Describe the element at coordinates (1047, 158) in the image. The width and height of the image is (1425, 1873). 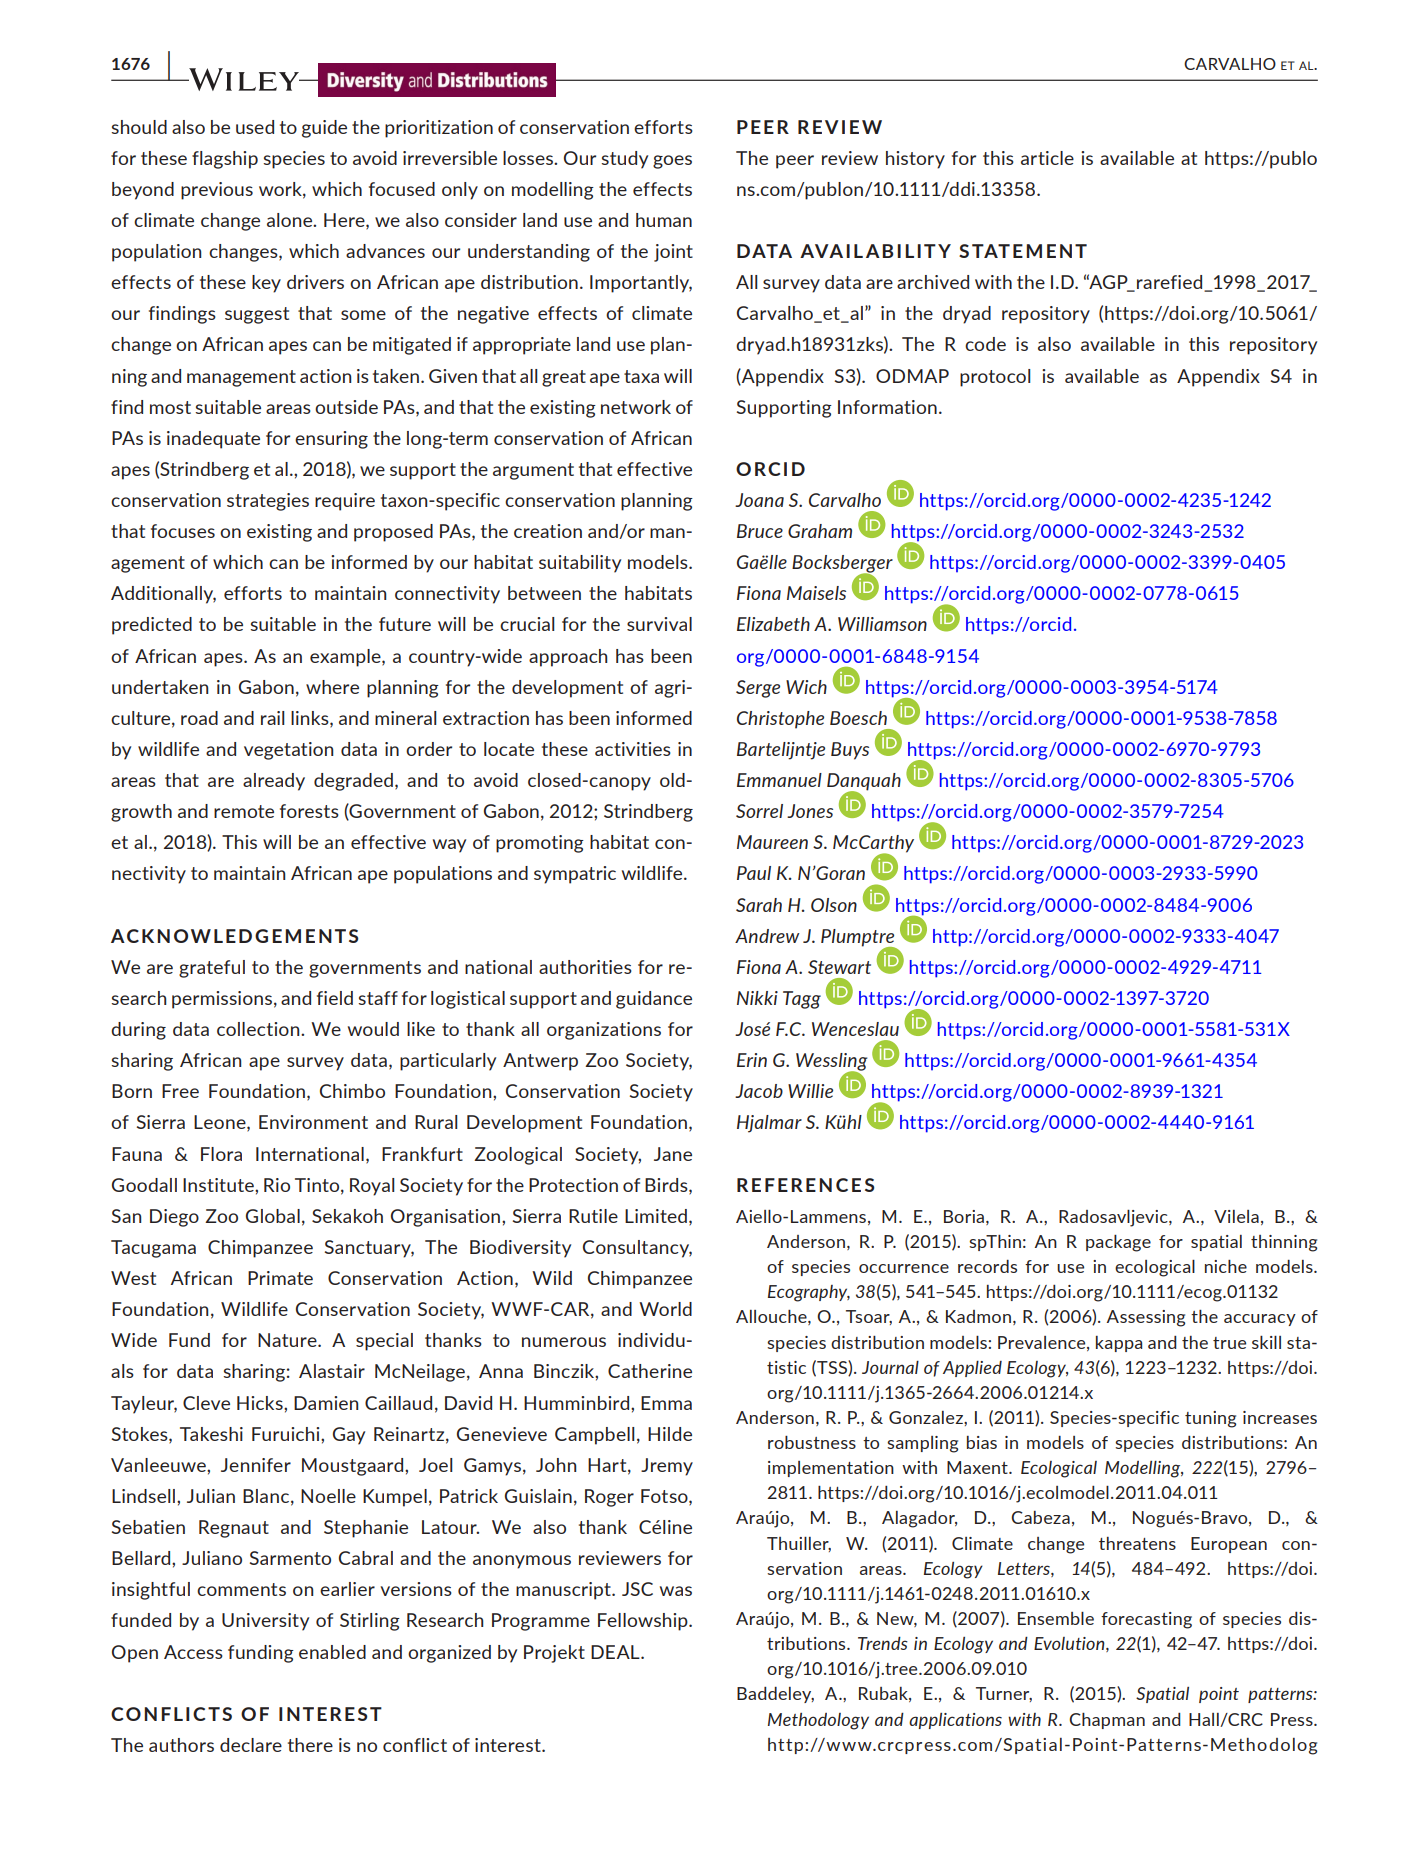
I see `article` at that location.
